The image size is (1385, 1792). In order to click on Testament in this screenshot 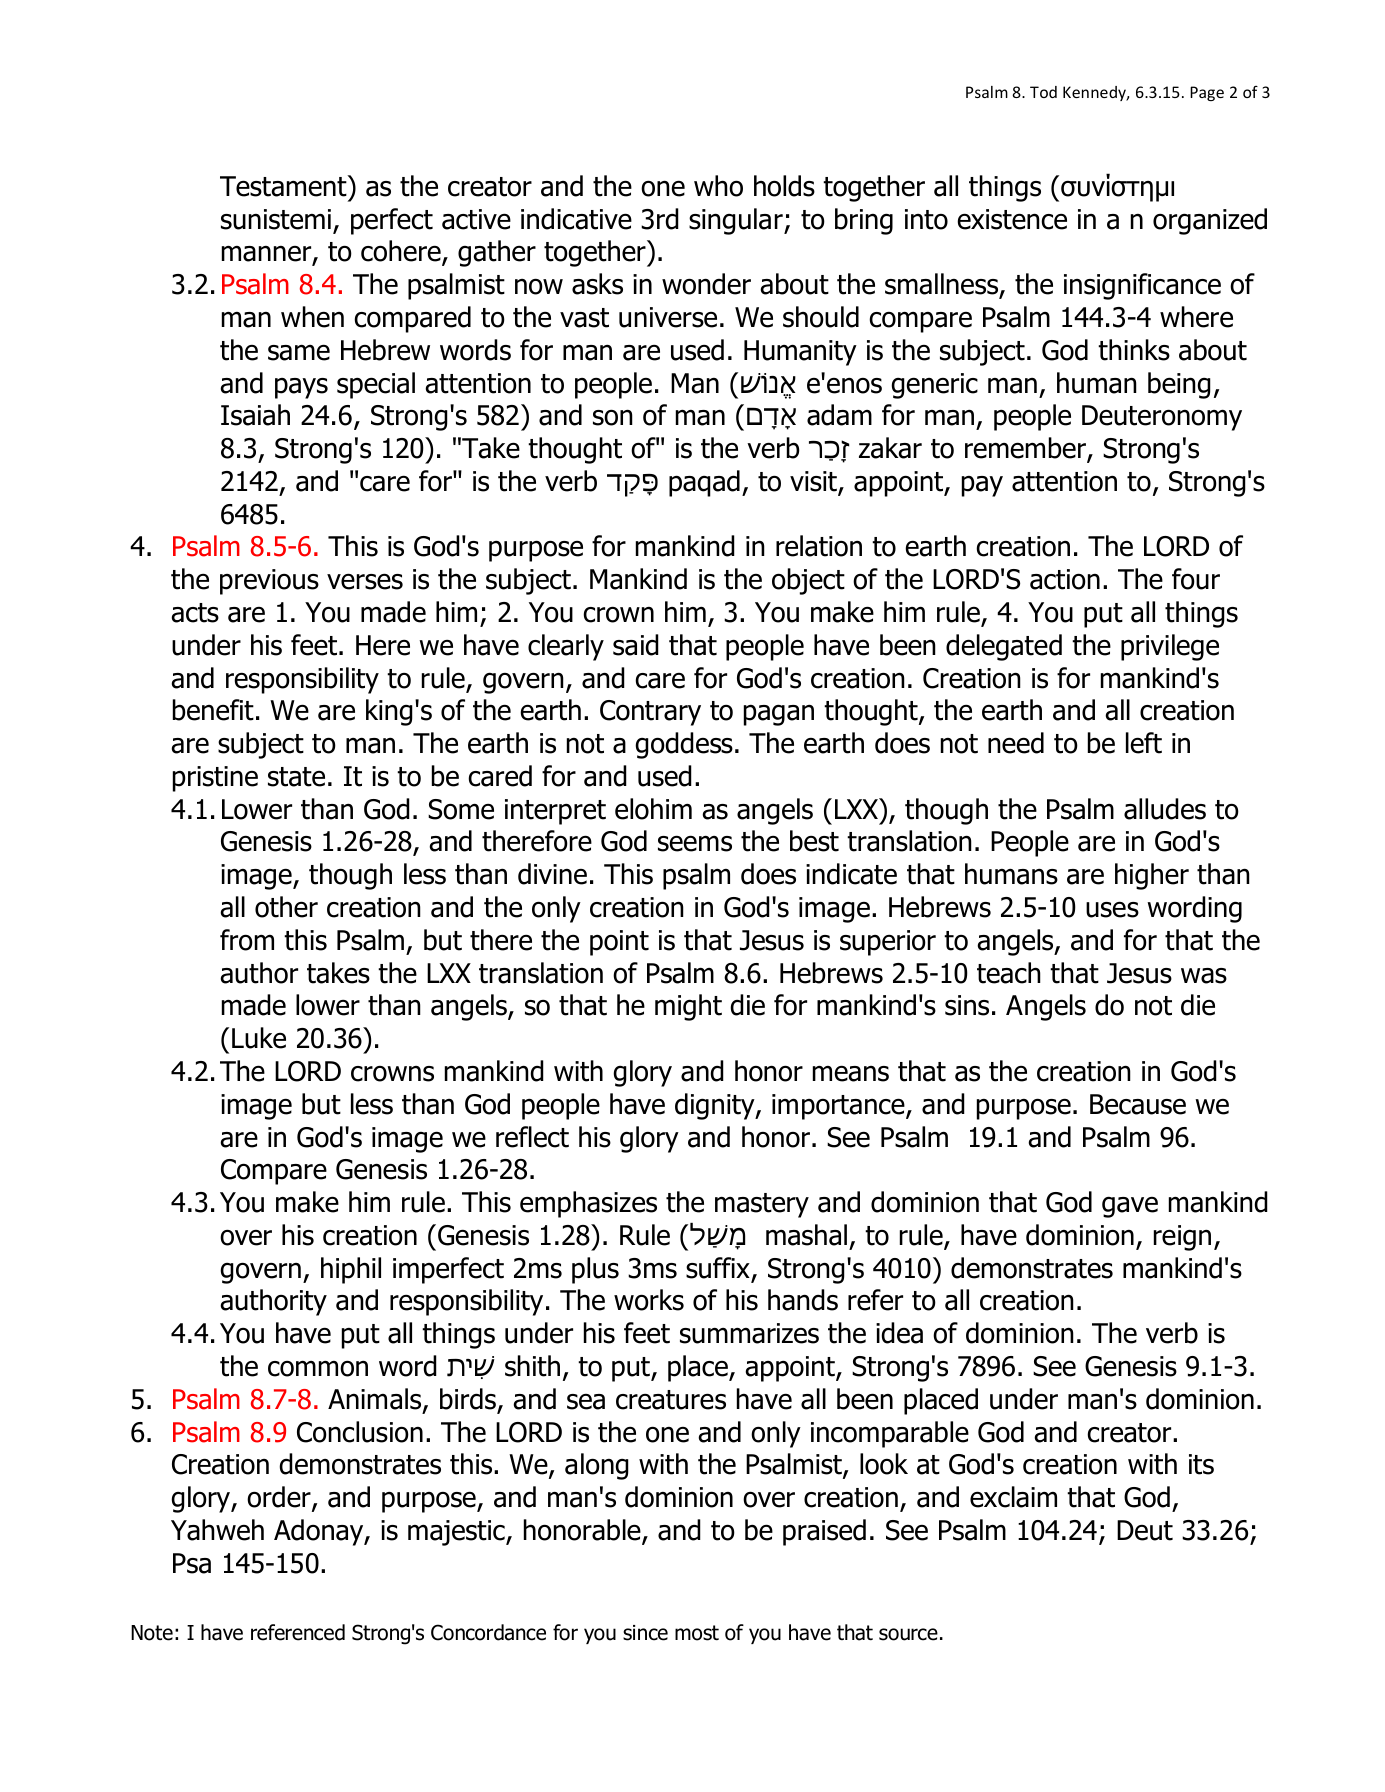, I will do `click(284, 186)`.
